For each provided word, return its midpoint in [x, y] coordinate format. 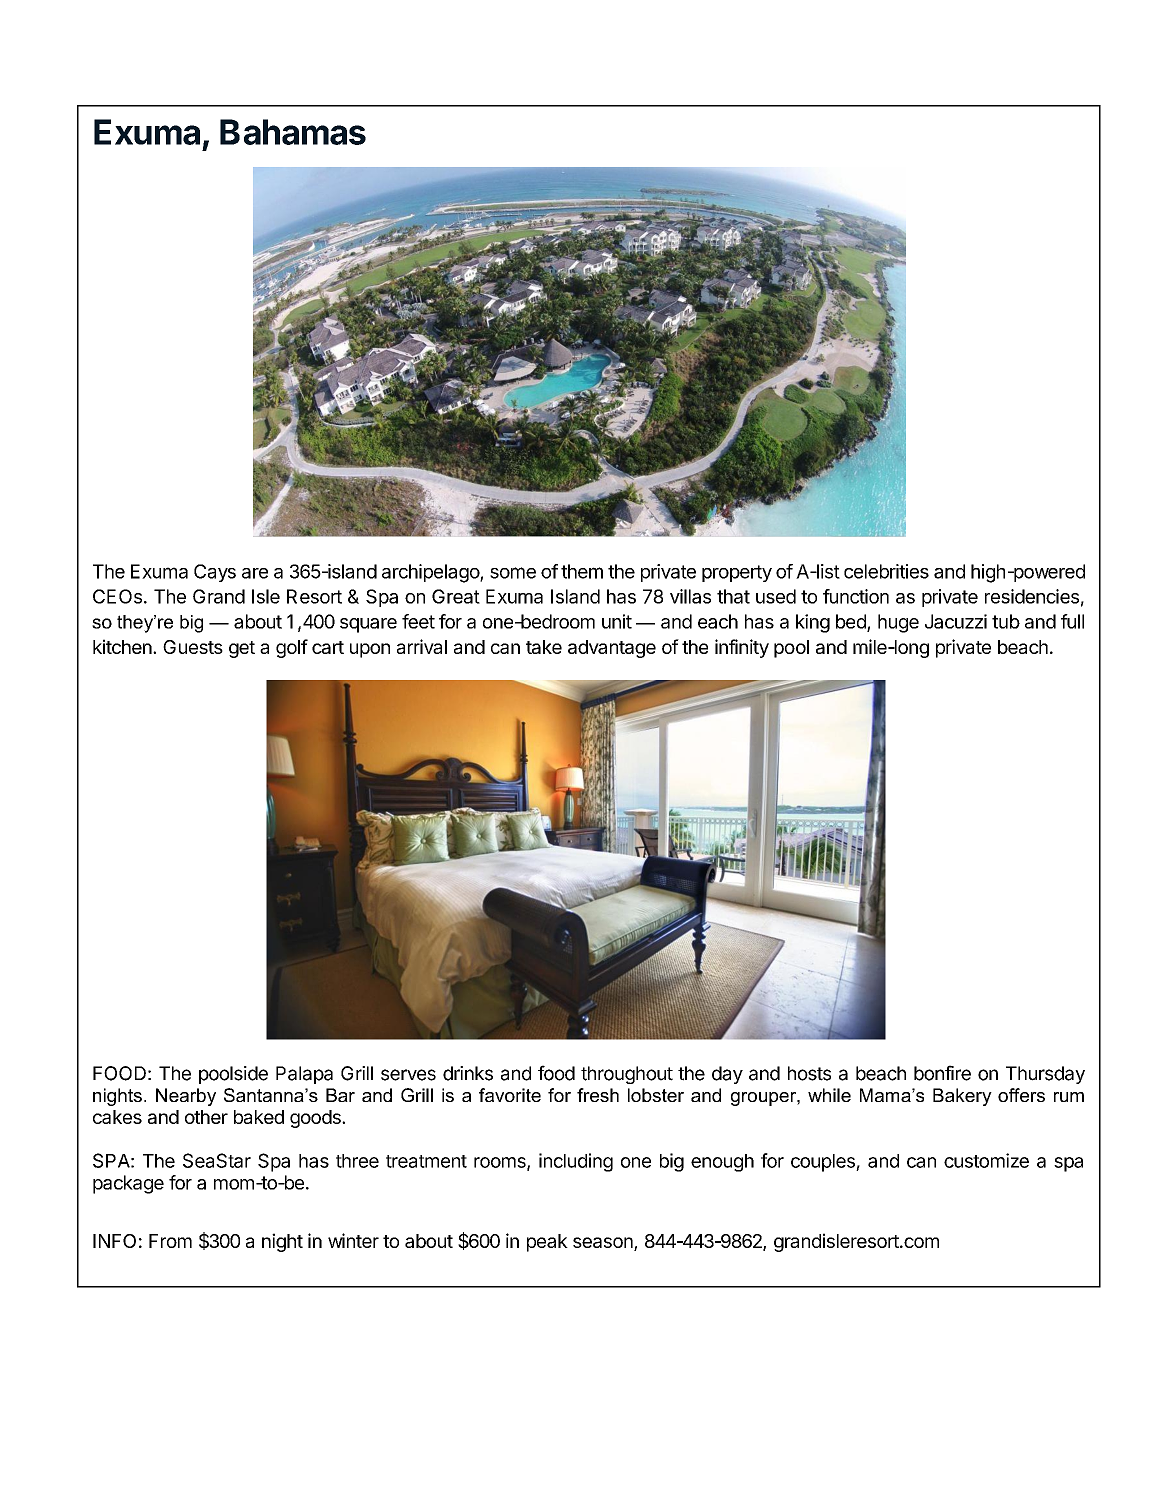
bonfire [942, 1073]
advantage [612, 649]
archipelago [431, 573]
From [170, 1241]
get [242, 649]
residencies [1032, 596]
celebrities [886, 571]
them [582, 571]
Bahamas [293, 132]
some [513, 573]
